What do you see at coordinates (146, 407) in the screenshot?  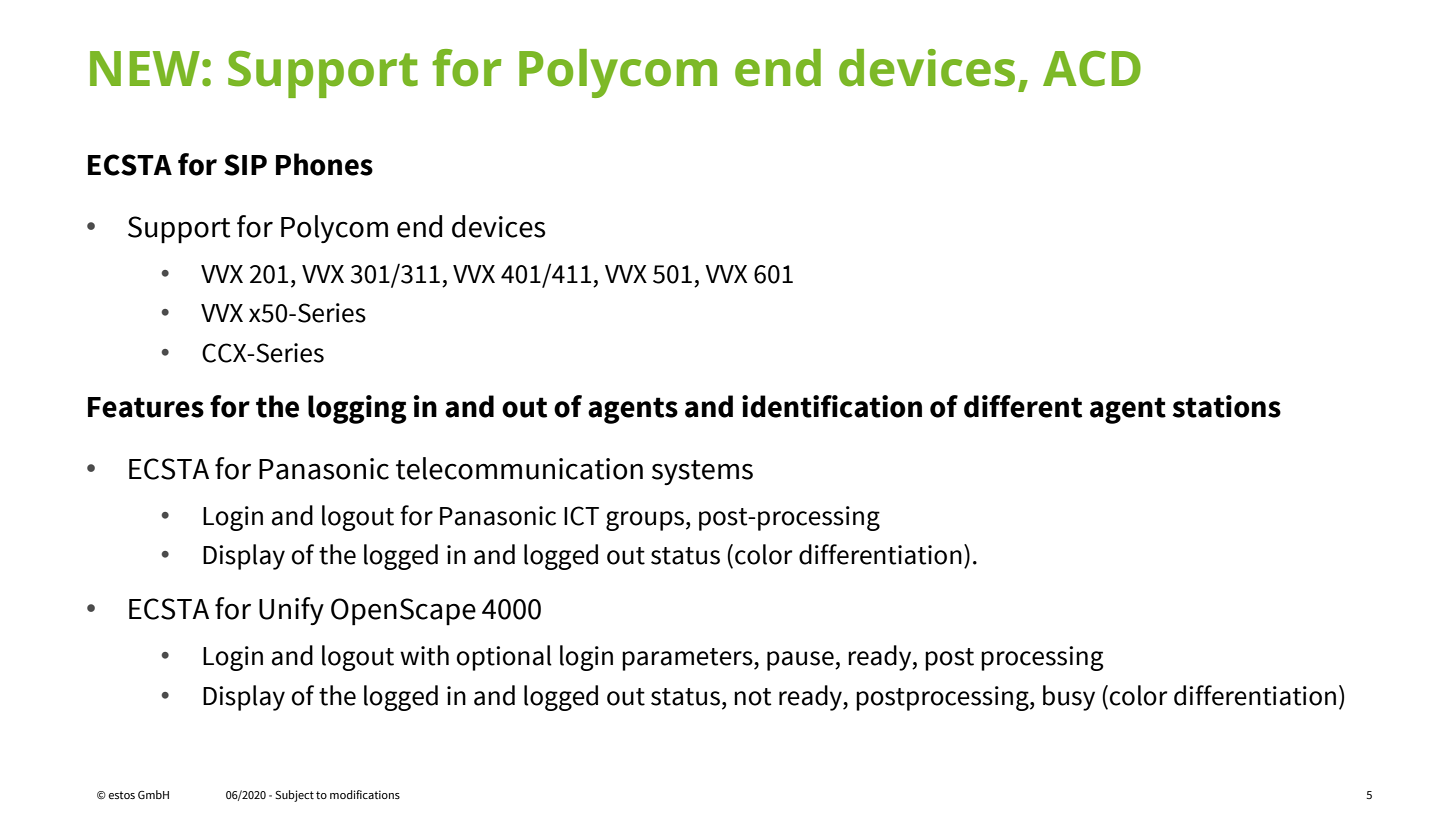 I see `Features` at bounding box center [146, 407].
